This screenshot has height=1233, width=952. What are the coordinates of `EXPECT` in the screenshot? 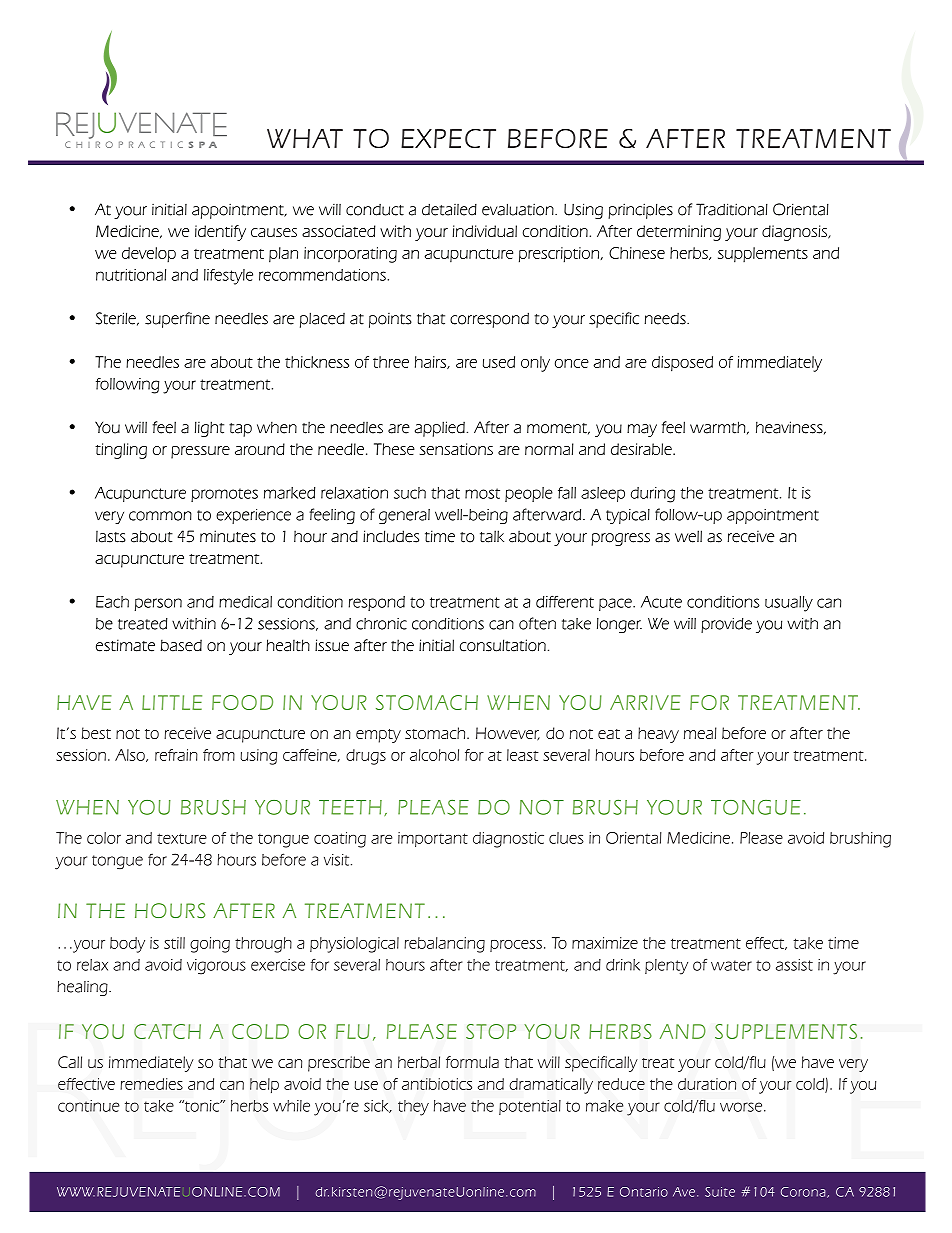 It's located at (448, 138).
